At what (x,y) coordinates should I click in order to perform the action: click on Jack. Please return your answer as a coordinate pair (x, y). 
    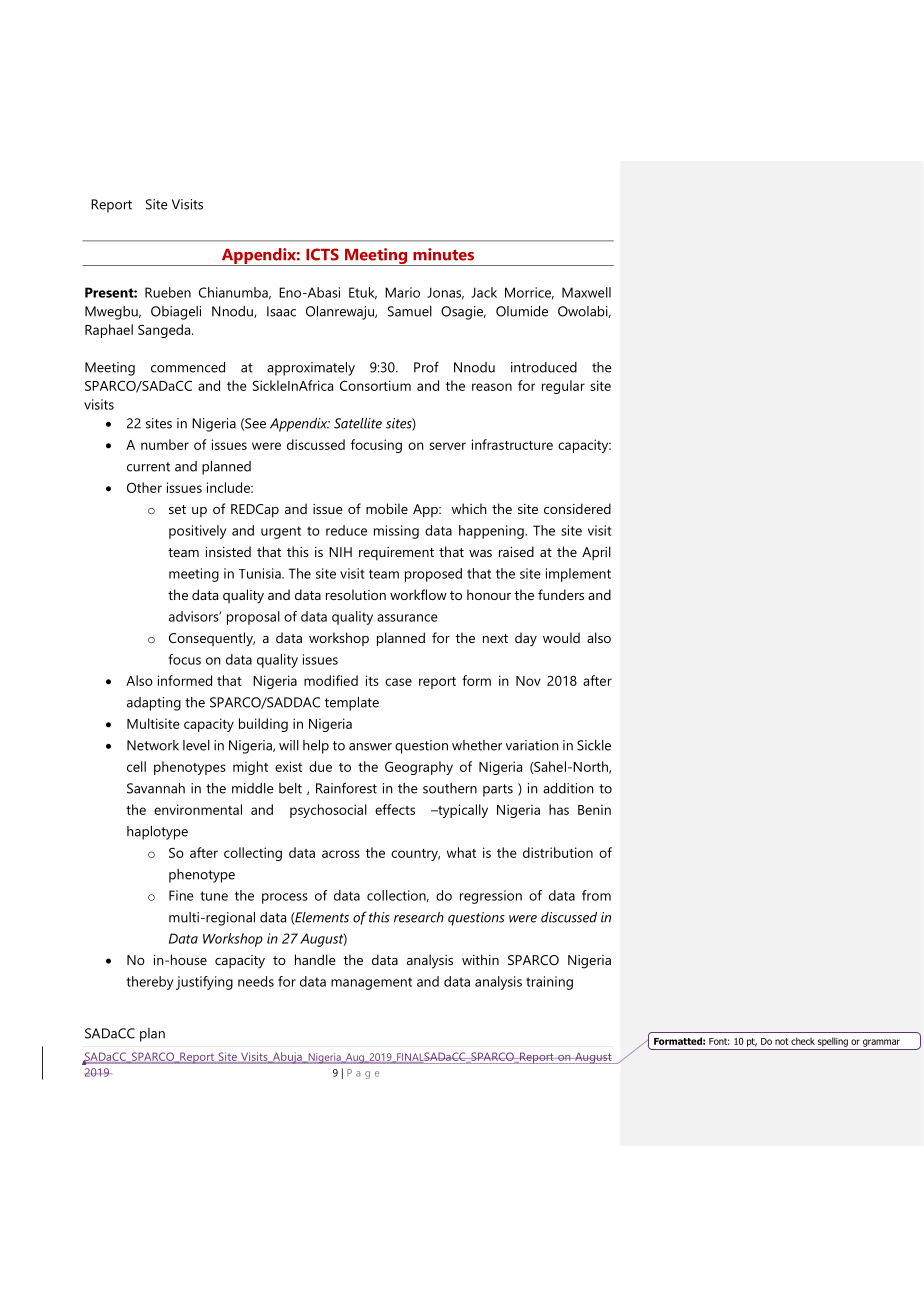
    Looking at the image, I should click on (484, 292).
